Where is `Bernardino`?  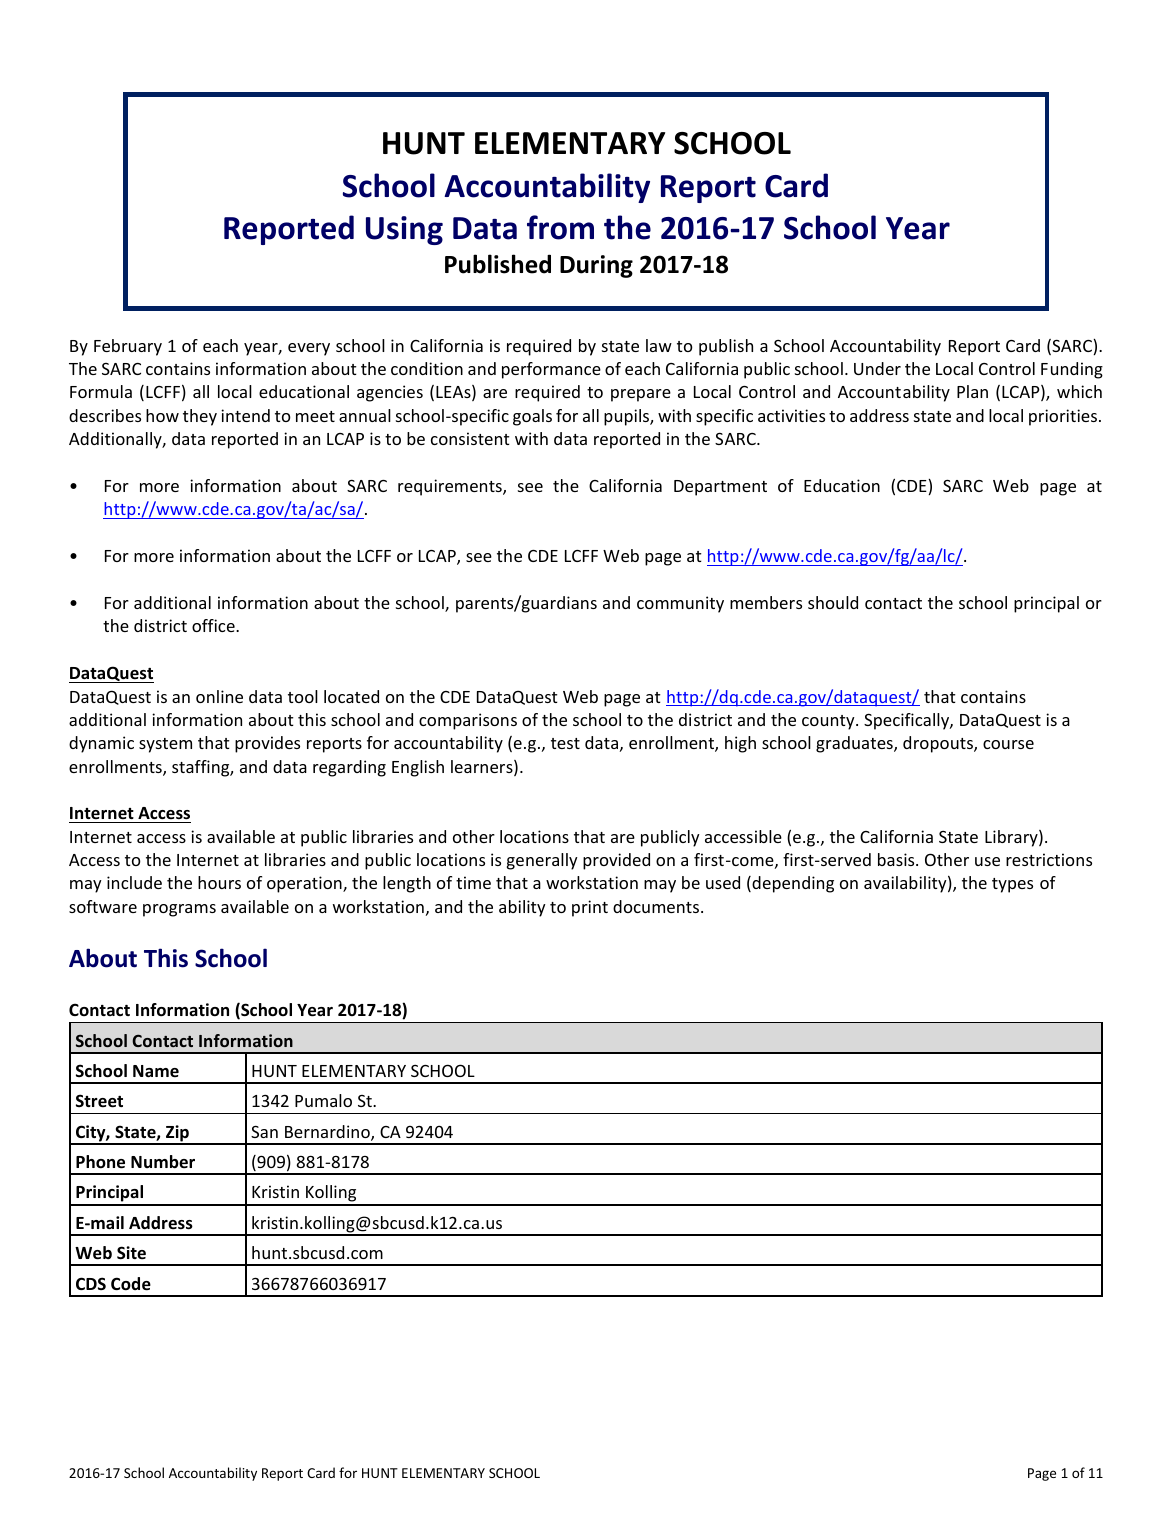
Bernardino is located at coordinates (328, 1133).
